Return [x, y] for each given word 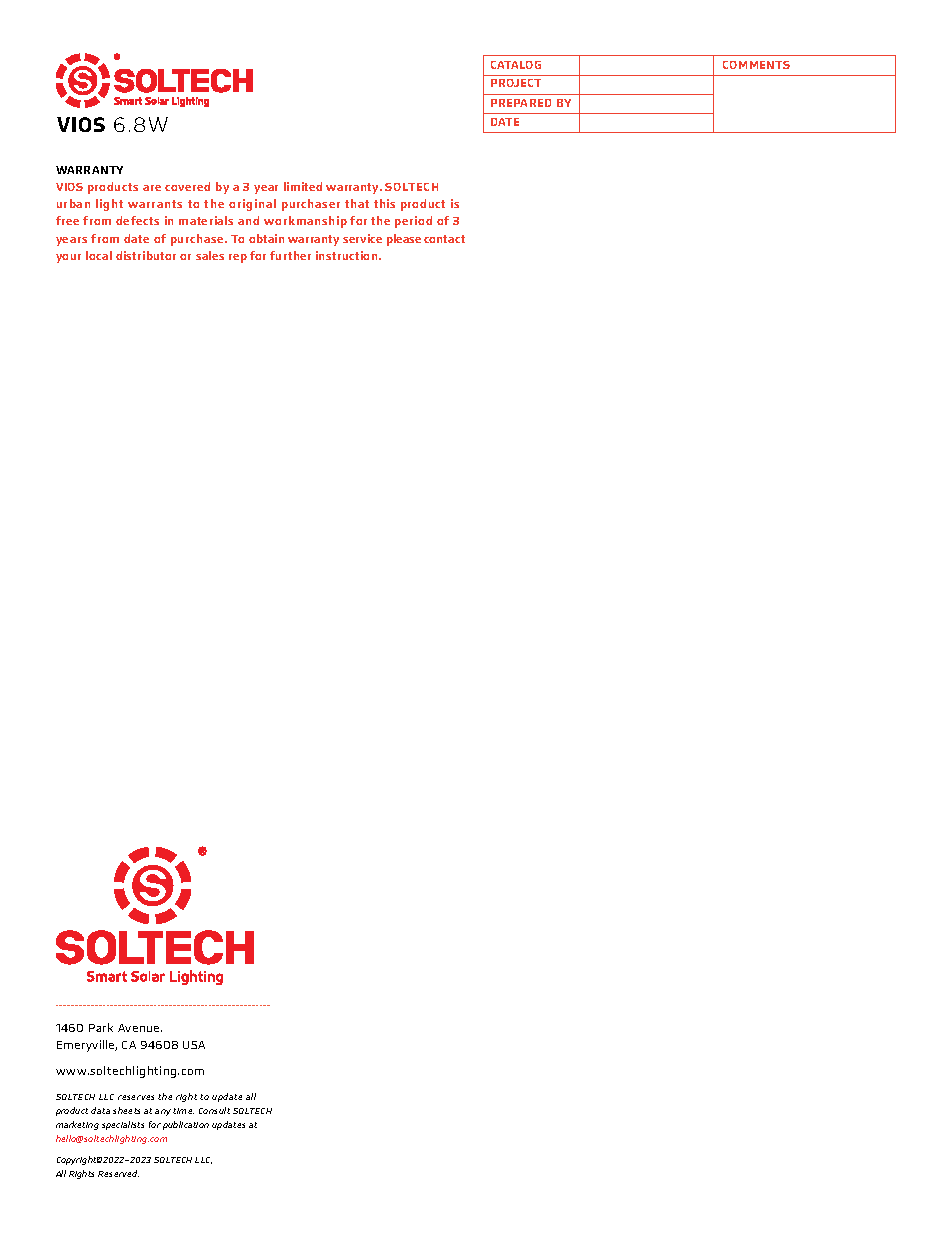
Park [101, 1027]
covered [187, 186]
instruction [348, 255]
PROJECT [516, 83]
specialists [123, 1125]
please [404, 240]
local [99, 255]
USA [194, 1045]
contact [444, 239]
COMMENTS [756, 65]
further [290, 255]
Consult [214, 1110]
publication [186, 1125]
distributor [146, 255]
